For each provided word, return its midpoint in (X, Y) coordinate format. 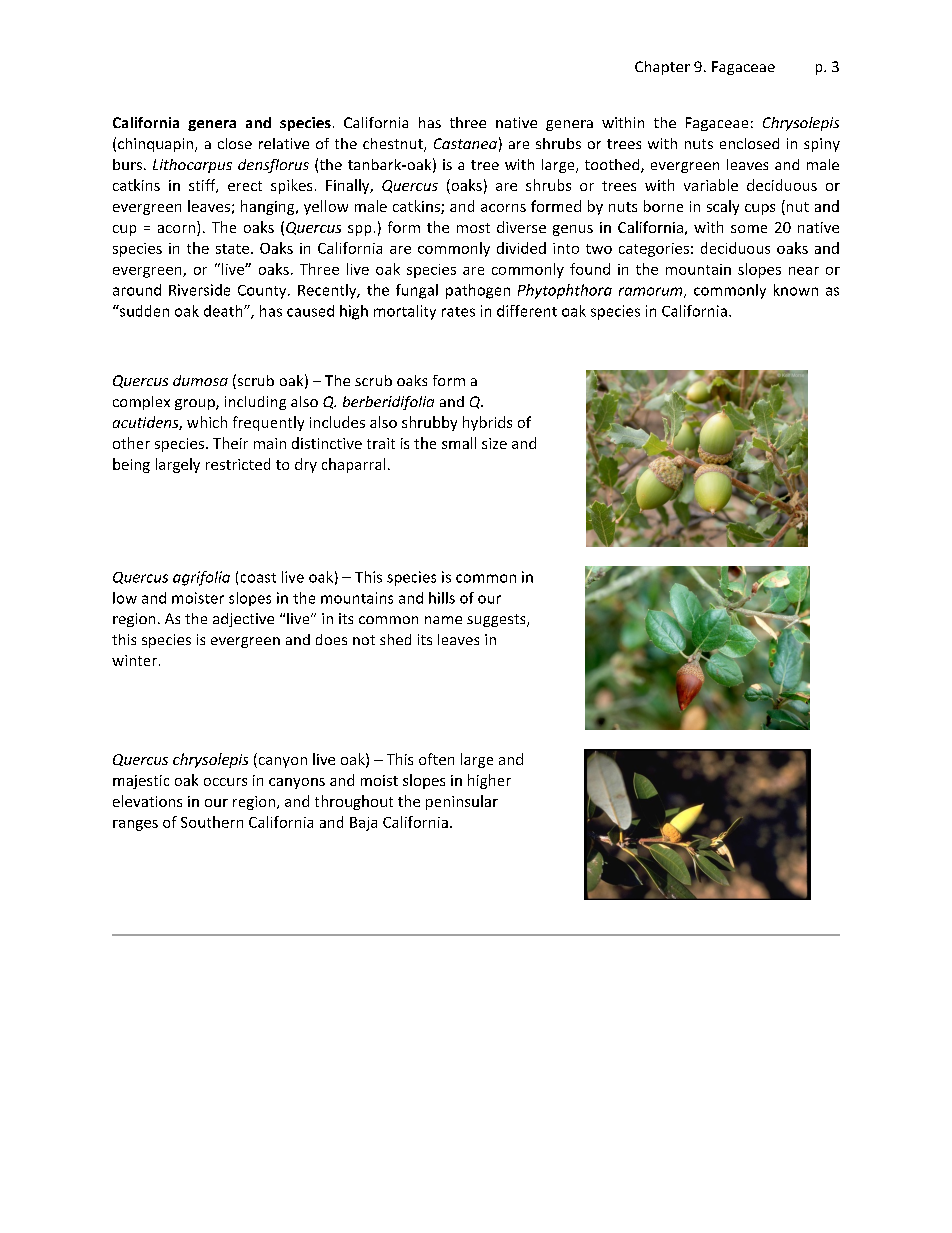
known (796, 290)
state (232, 249)
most (473, 228)
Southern (212, 822)
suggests (497, 620)
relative (284, 143)
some (749, 229)
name (443, 620)
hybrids (487, 423)
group (196, 404)
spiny (822, 145)
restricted (238, 464)
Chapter (662, 68)
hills (442, 598)
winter (134, 660)
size (494, 443)
